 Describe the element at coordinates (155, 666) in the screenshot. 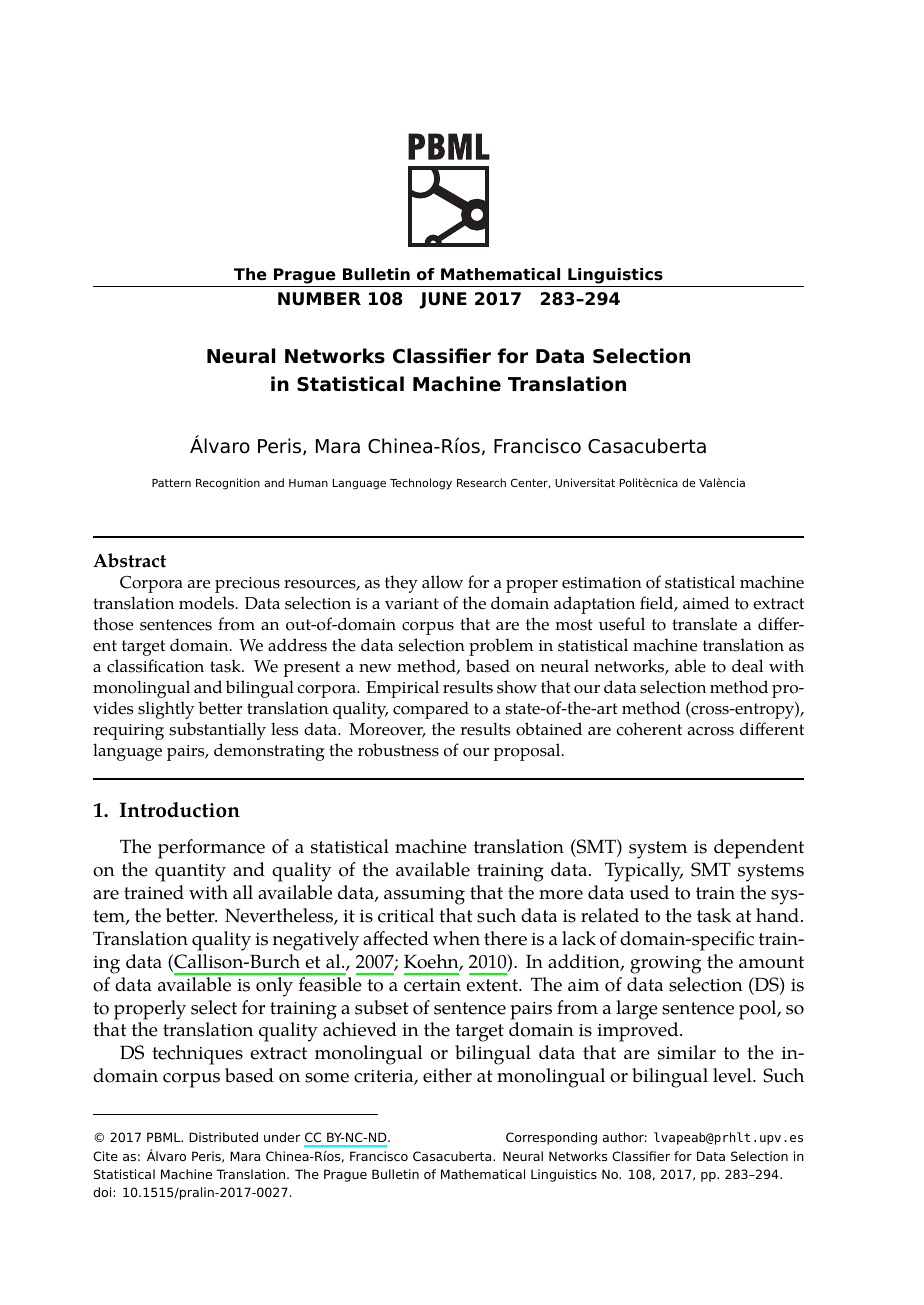

I see `classification` at that location.
